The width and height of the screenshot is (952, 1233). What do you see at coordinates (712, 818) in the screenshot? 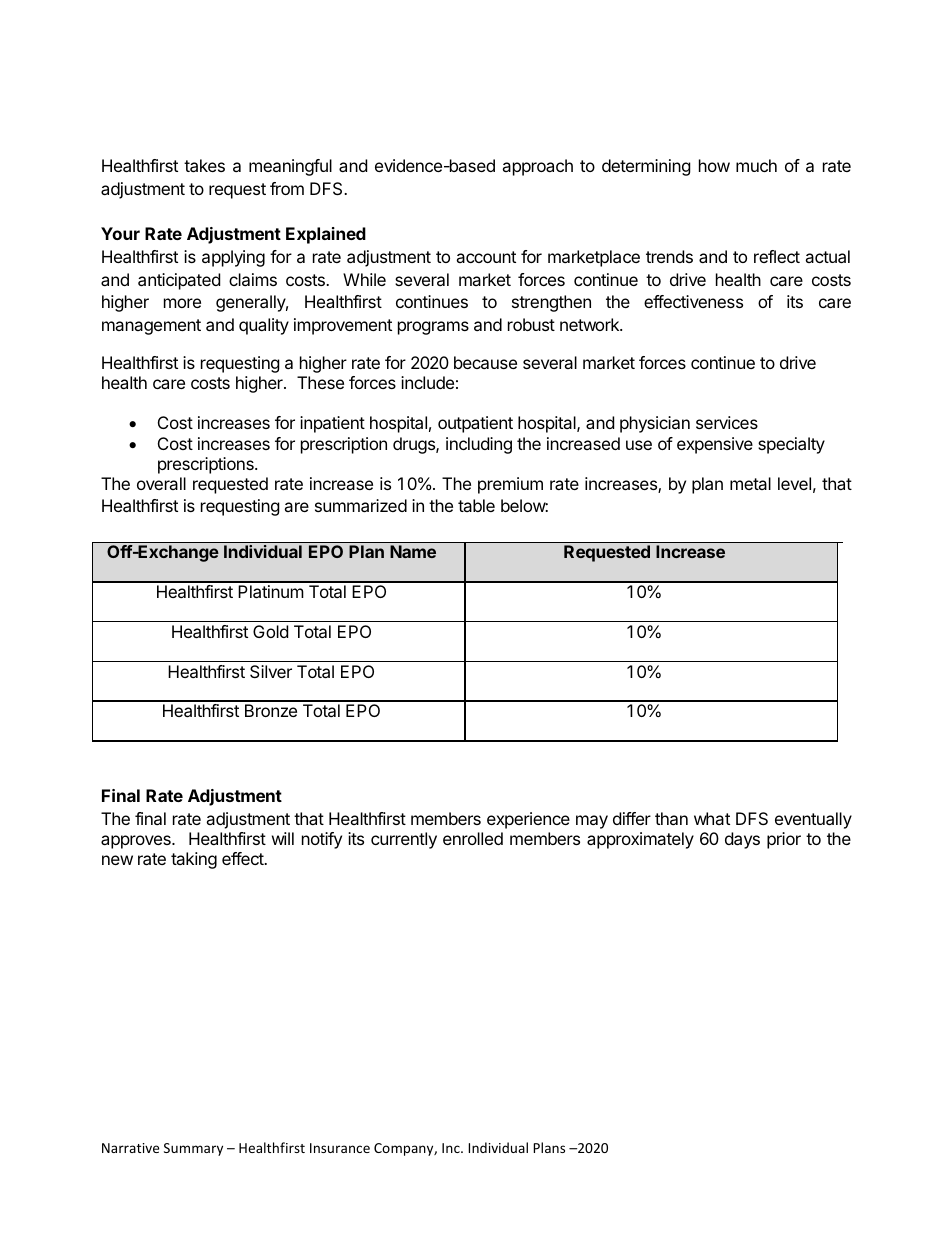
I see `what` at bounding box center [712, 818].
